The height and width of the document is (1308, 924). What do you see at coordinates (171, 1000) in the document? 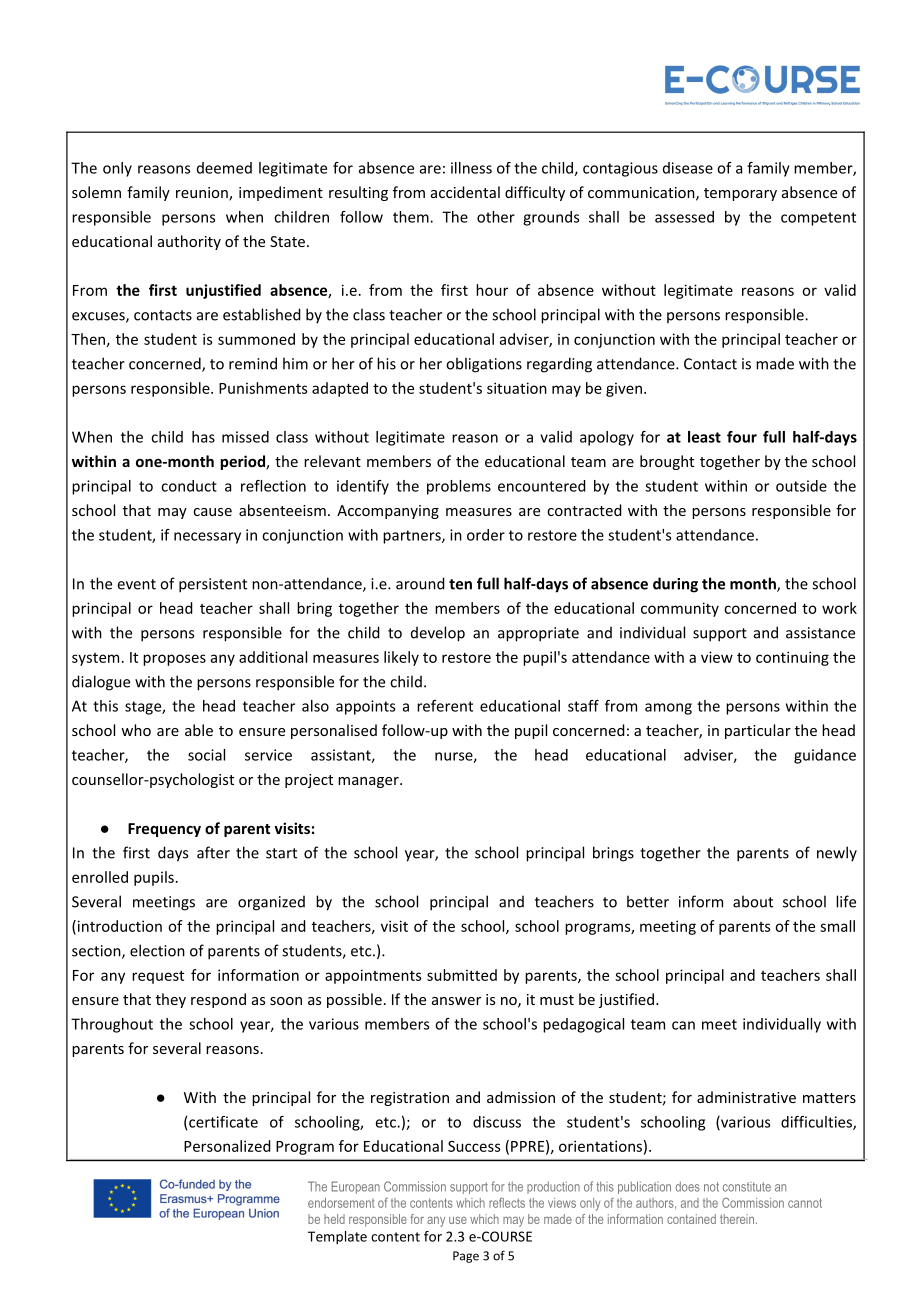
I see `they` at bounding box center [171, 1000].
